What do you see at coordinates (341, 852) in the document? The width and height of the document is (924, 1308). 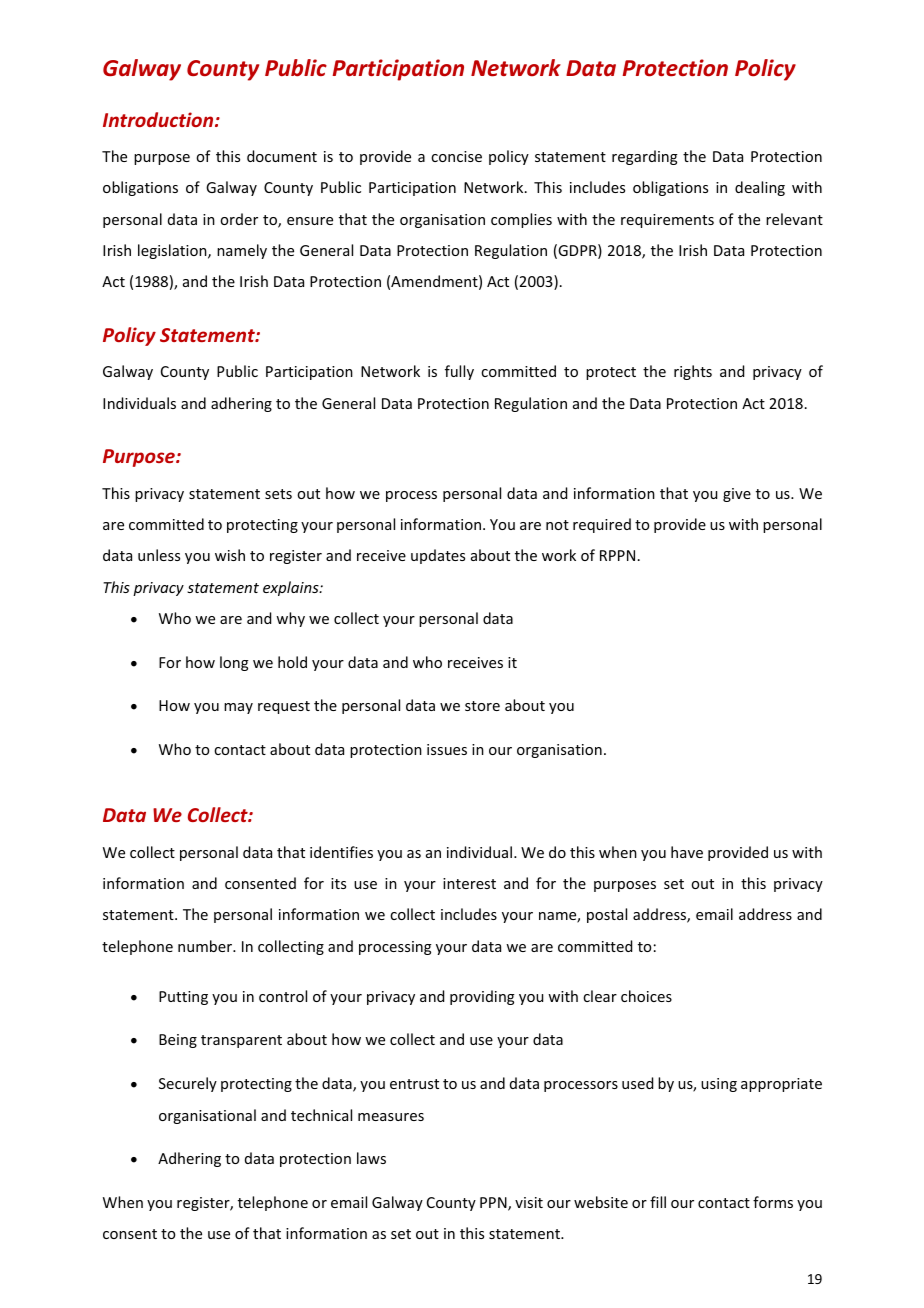 I see `identifies` at bounding box center [341, 852].
